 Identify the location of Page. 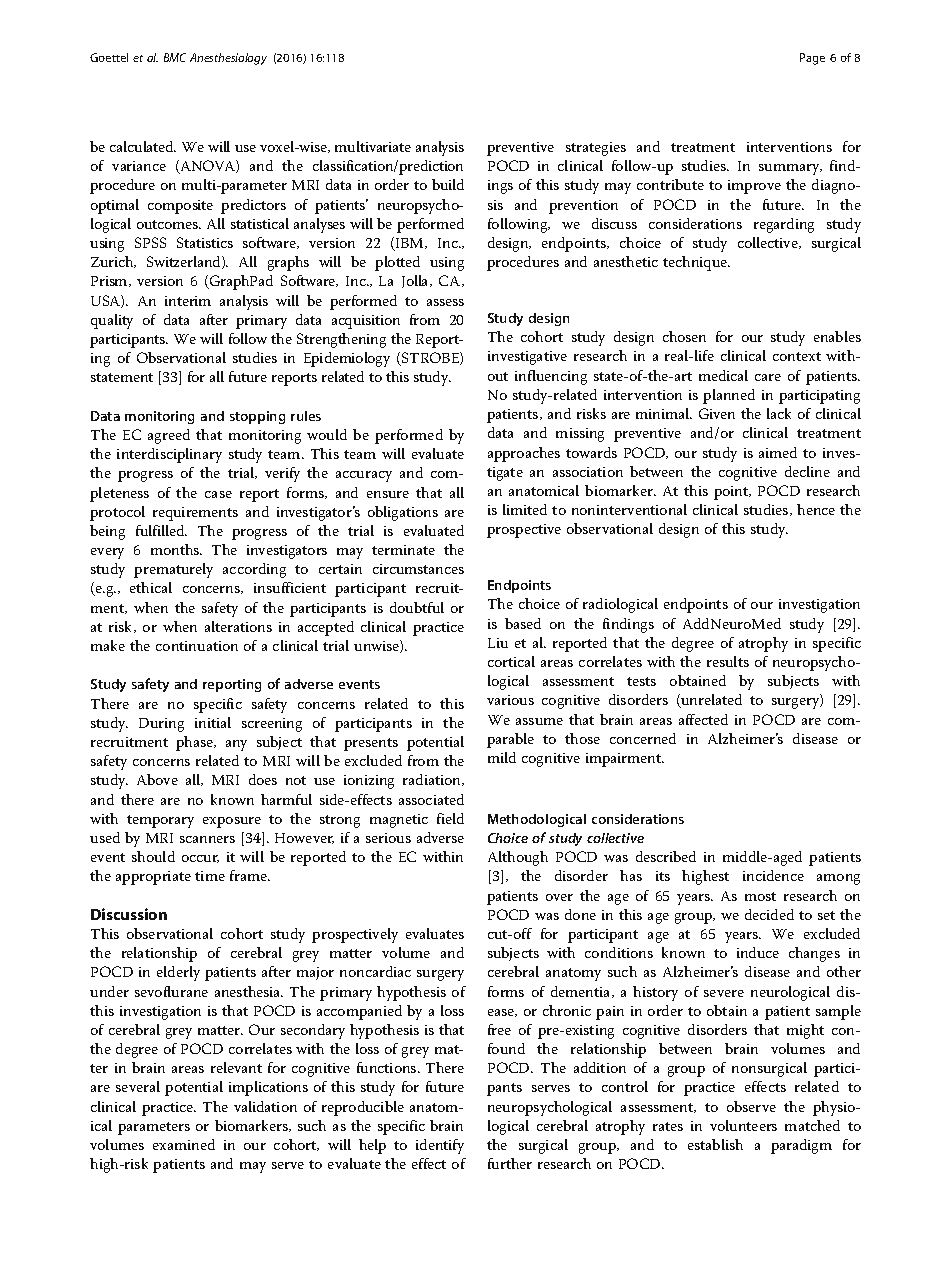
(812, 59).
